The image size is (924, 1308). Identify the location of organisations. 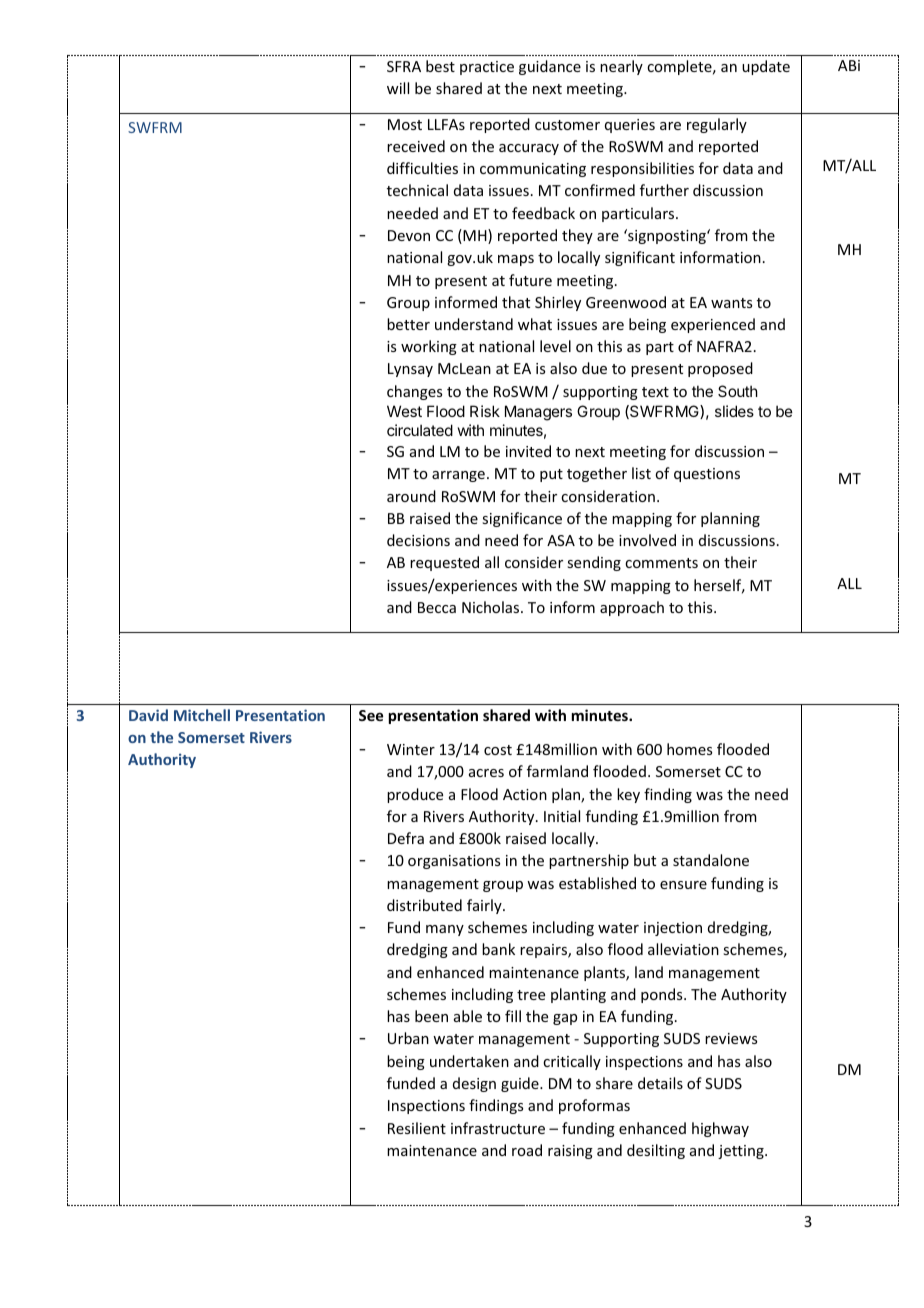
(454, 862).
